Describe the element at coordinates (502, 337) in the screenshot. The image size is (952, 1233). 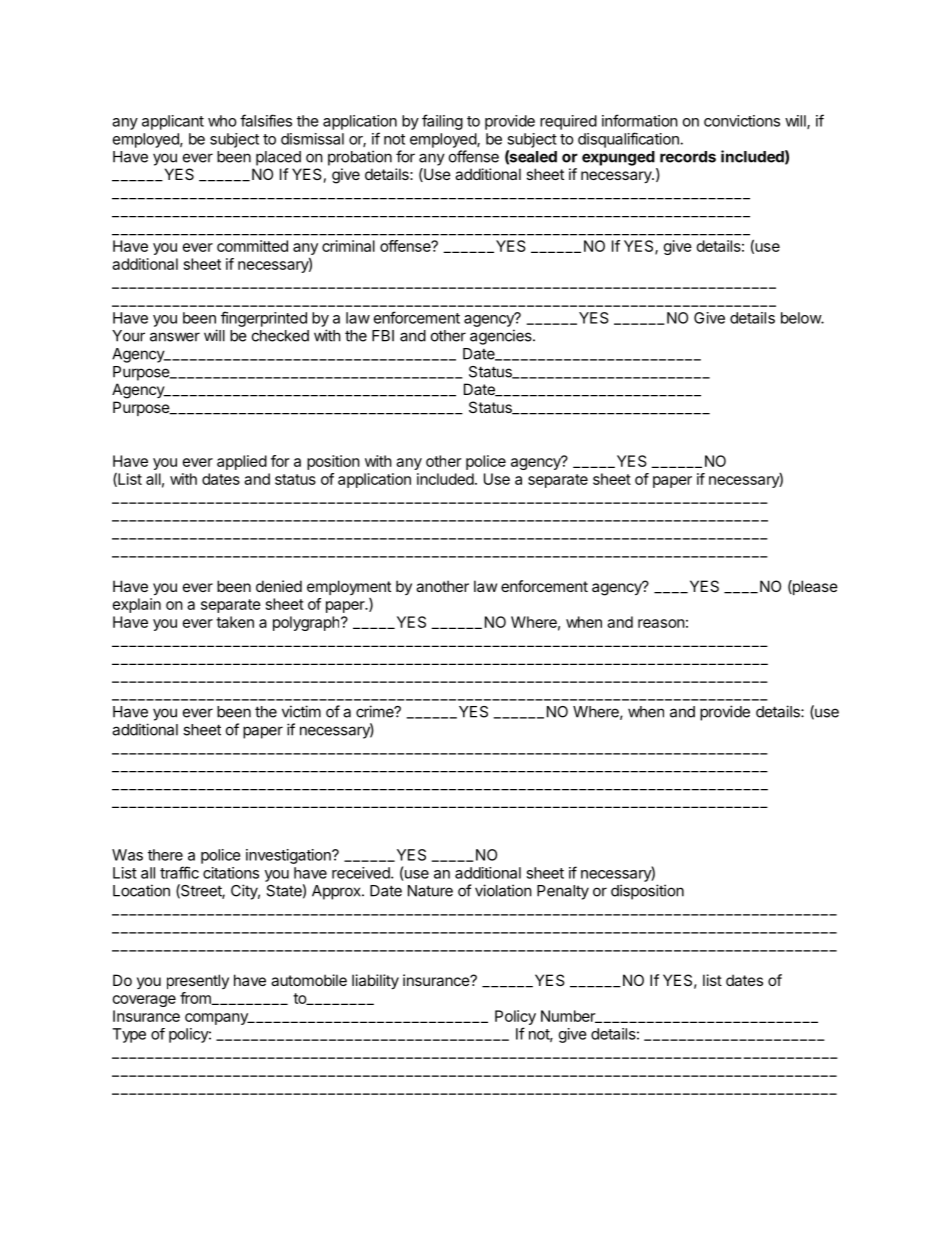
I see `agencies` at that location.
